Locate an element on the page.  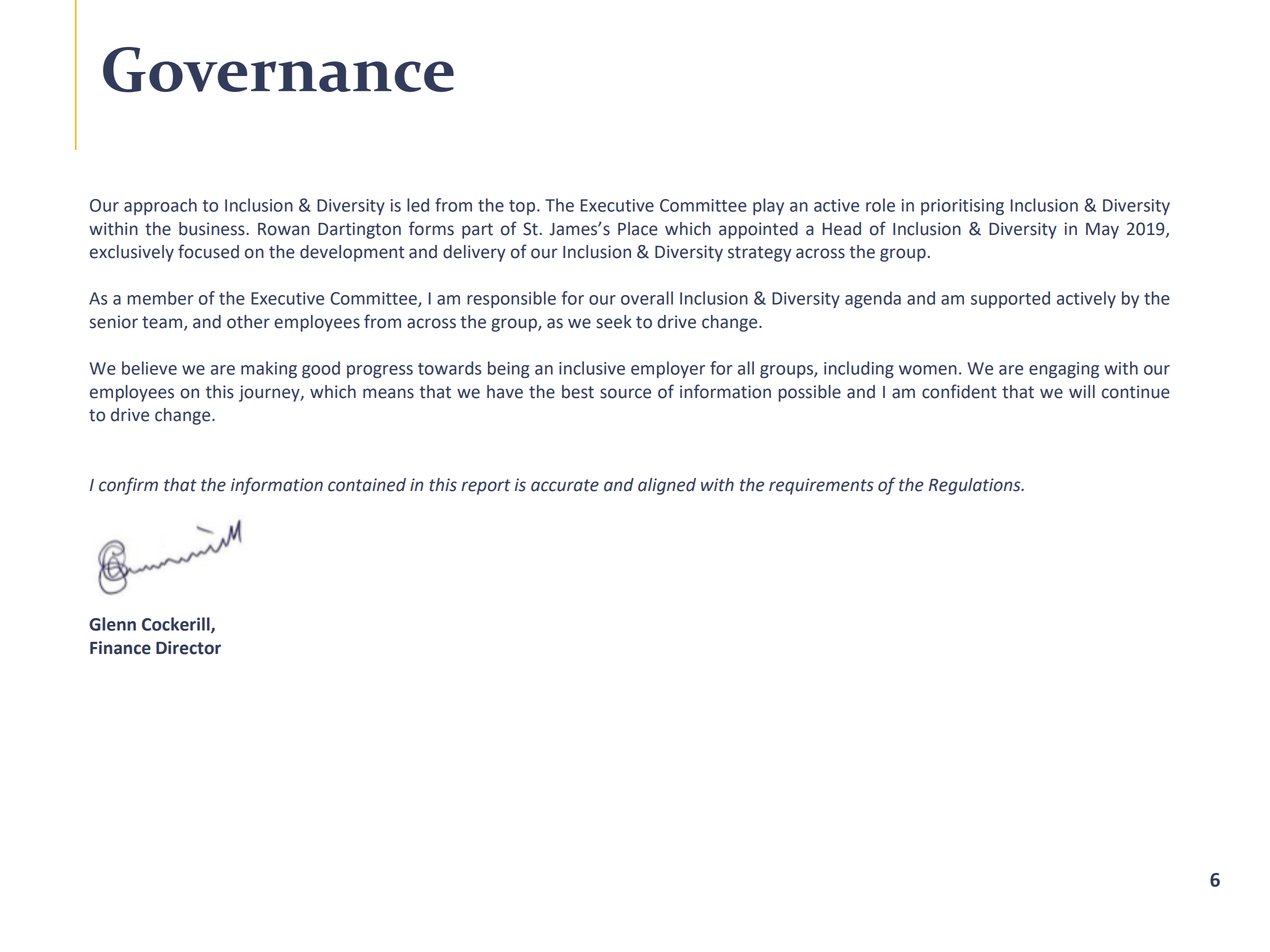
prioritising is located at coordinates (962, 207).
